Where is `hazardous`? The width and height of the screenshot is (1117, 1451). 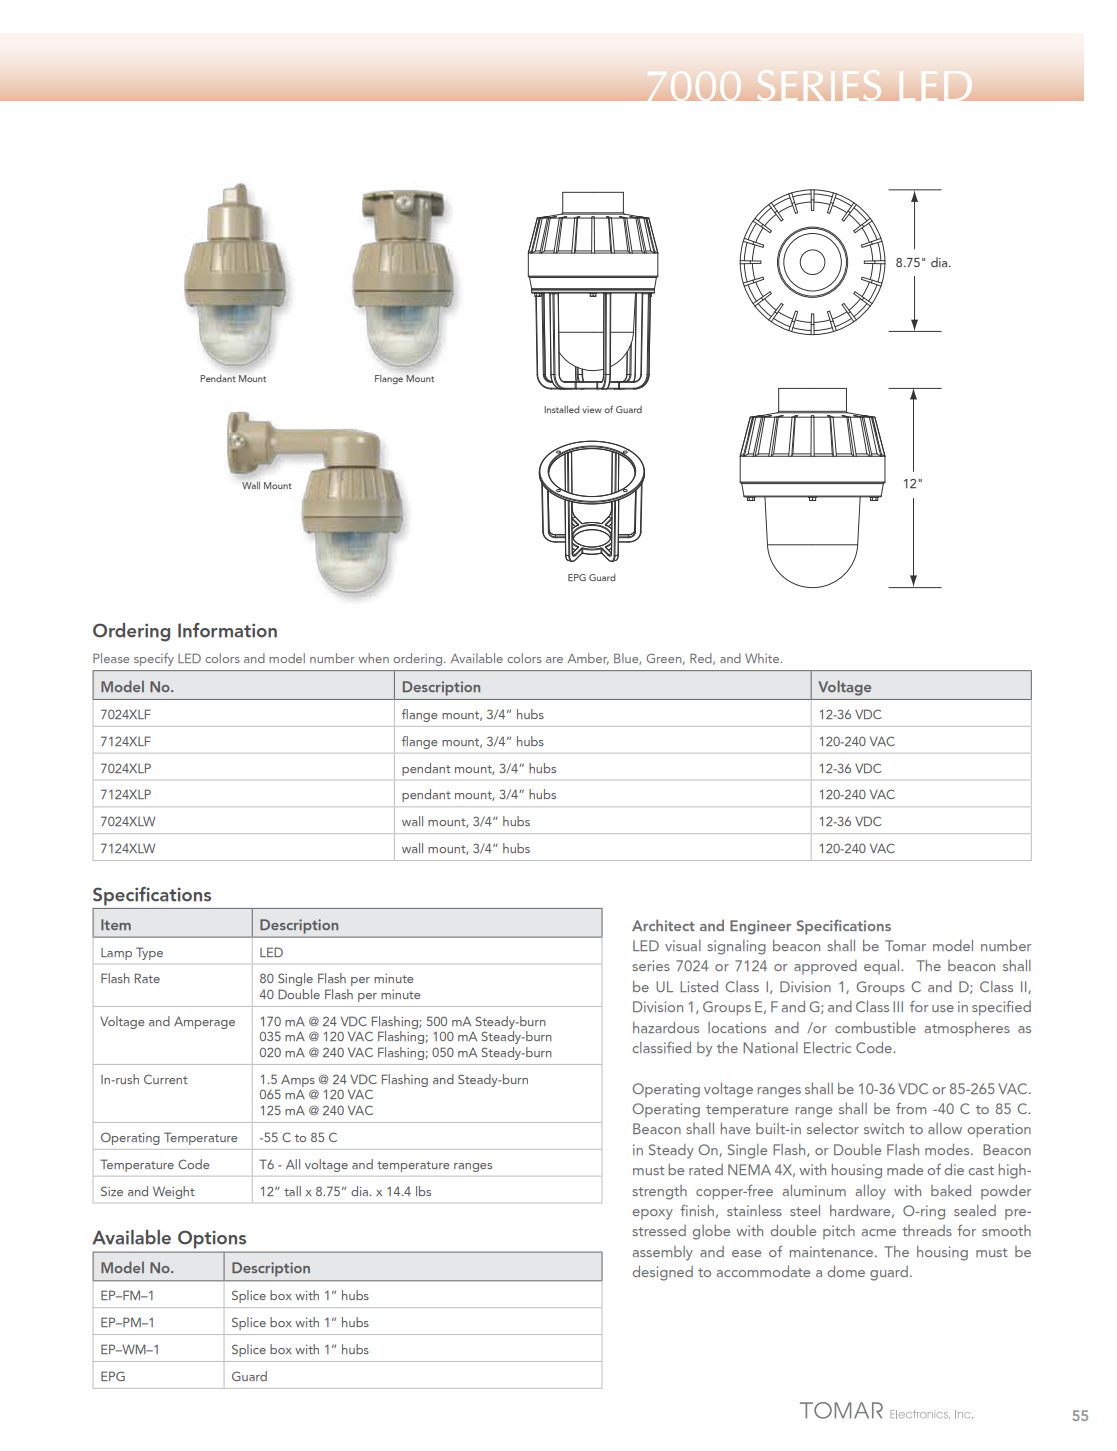 hazardous is located at coordinates (666, 1027).
